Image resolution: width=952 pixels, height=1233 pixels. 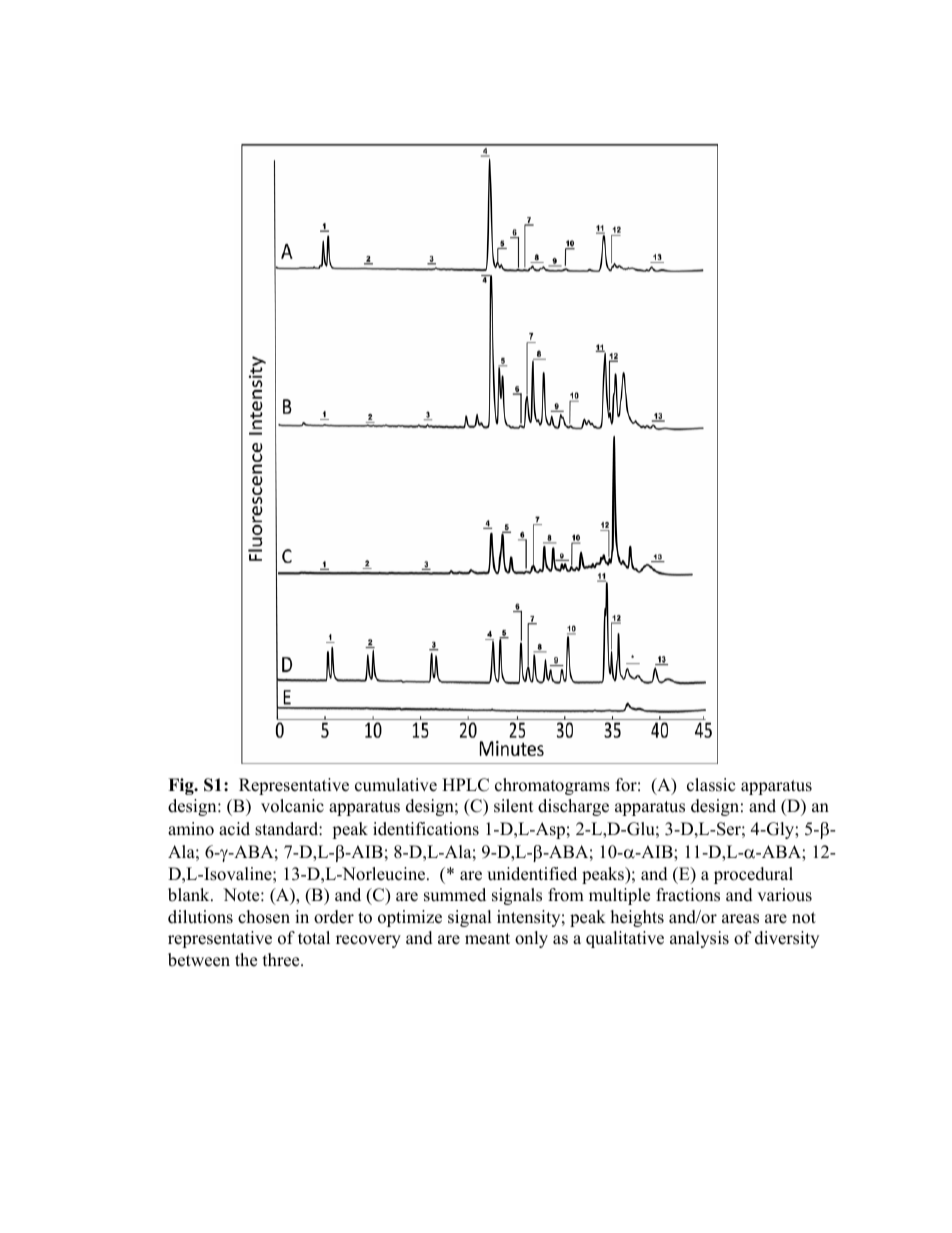 I want to click on procedural, so click(x=753, y=875).
